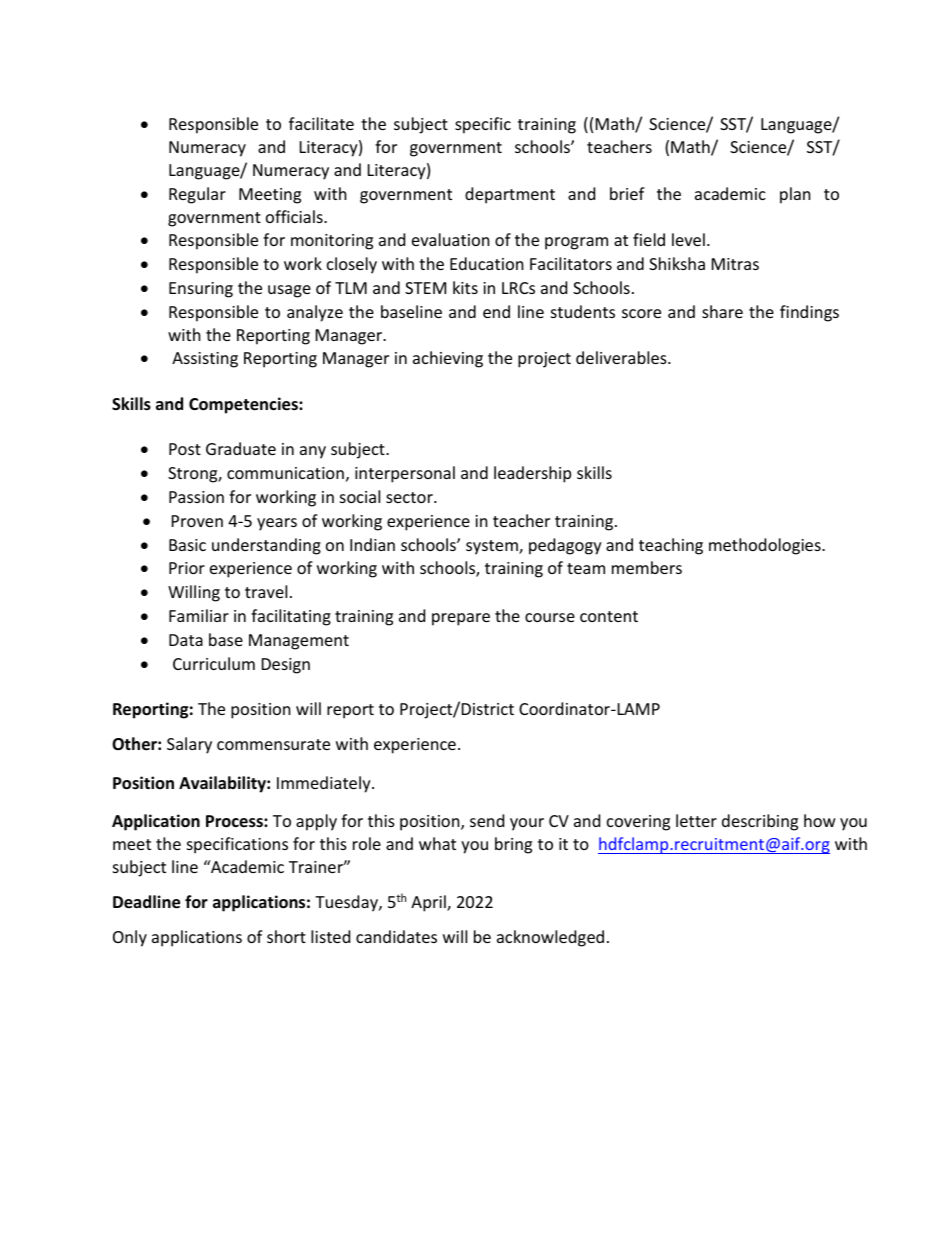 This screenshot has width=952, height=1233. Describe the element at coordinates (197, 195) in the screenshot. I see `Regular` at that location.
